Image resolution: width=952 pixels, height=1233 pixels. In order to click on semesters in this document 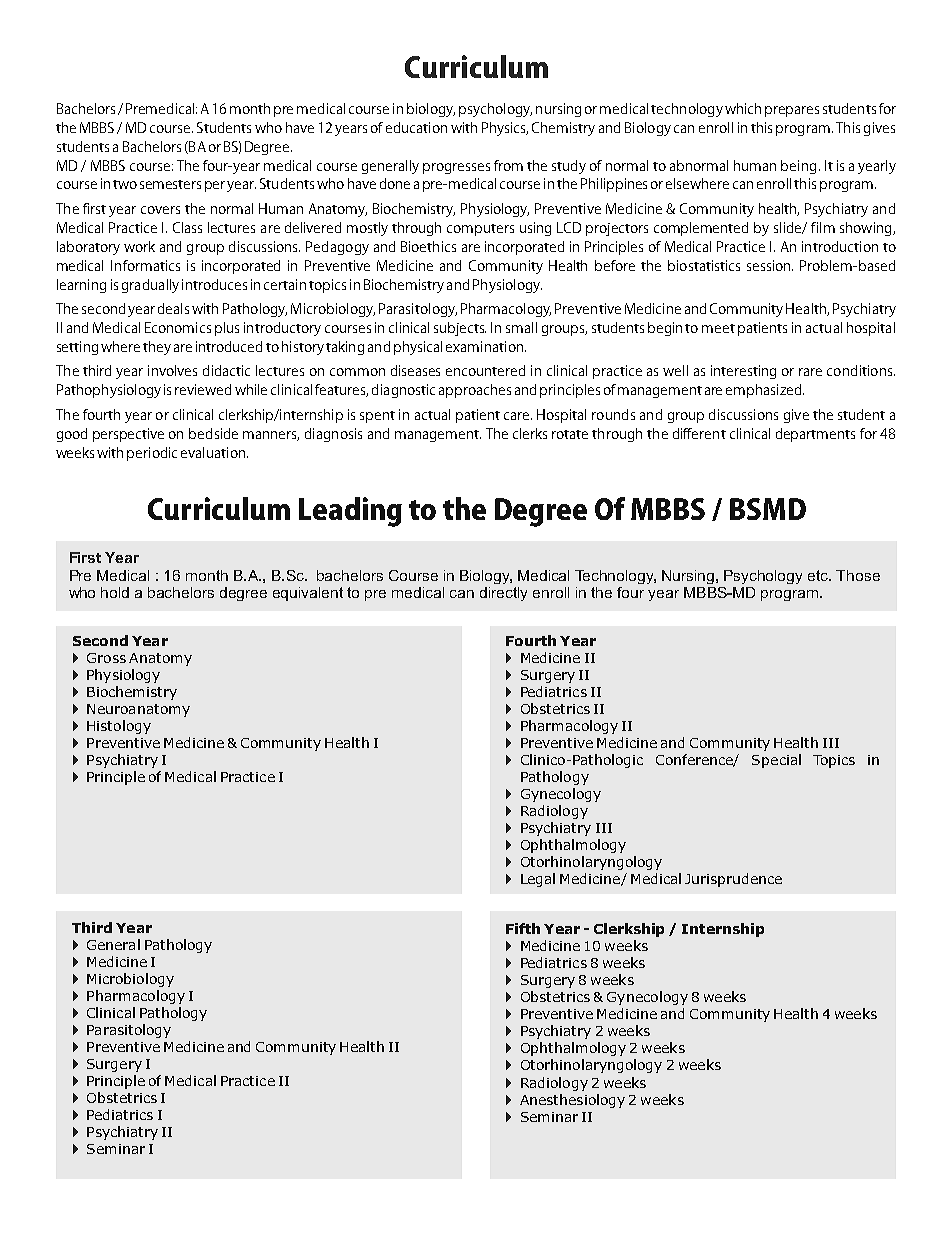, I will do `click(170, 184)`.
